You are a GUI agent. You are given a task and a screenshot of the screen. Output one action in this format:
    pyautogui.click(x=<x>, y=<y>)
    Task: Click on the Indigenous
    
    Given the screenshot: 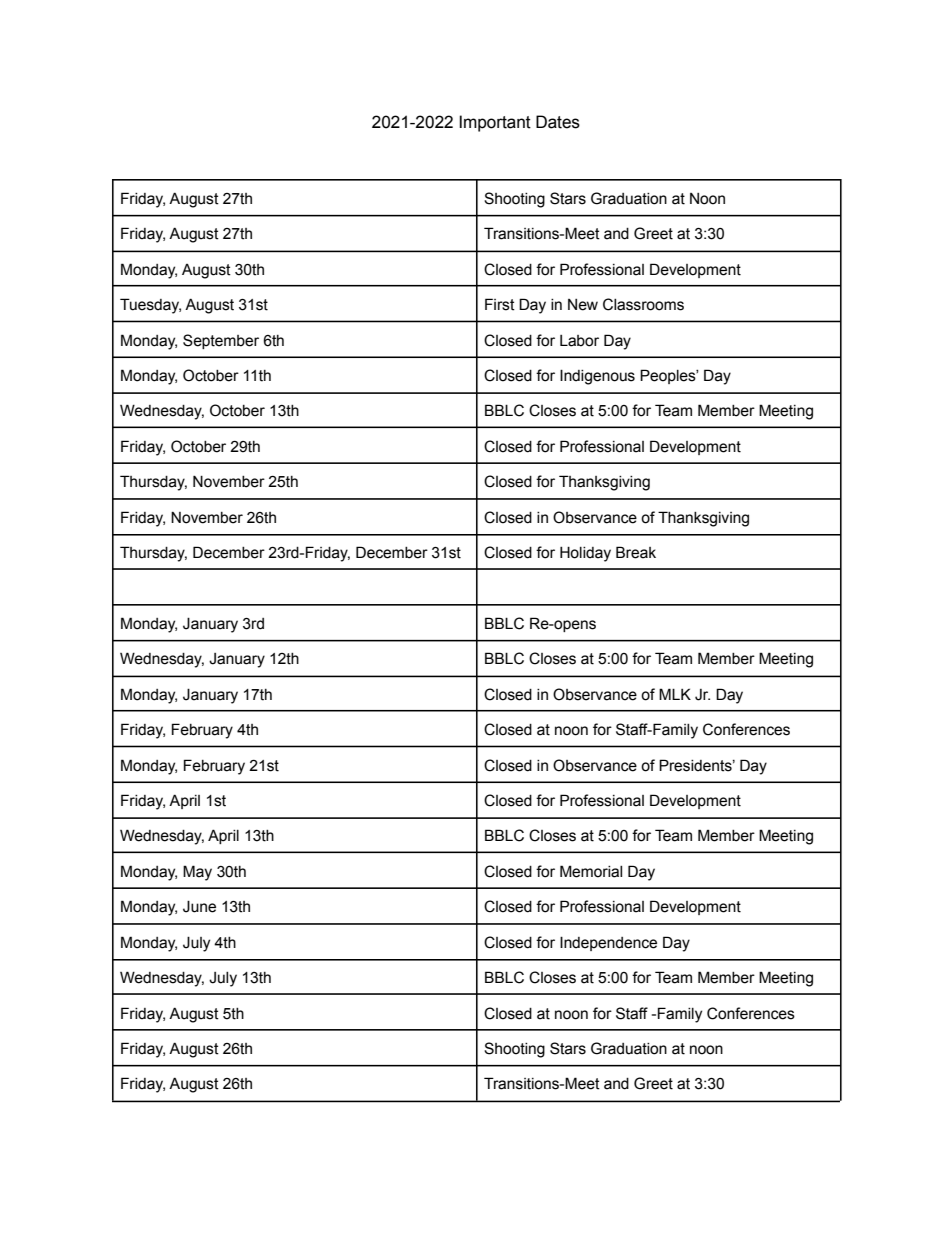 What is the action you would take?
    pyautogui.click(x=597, y=377)
